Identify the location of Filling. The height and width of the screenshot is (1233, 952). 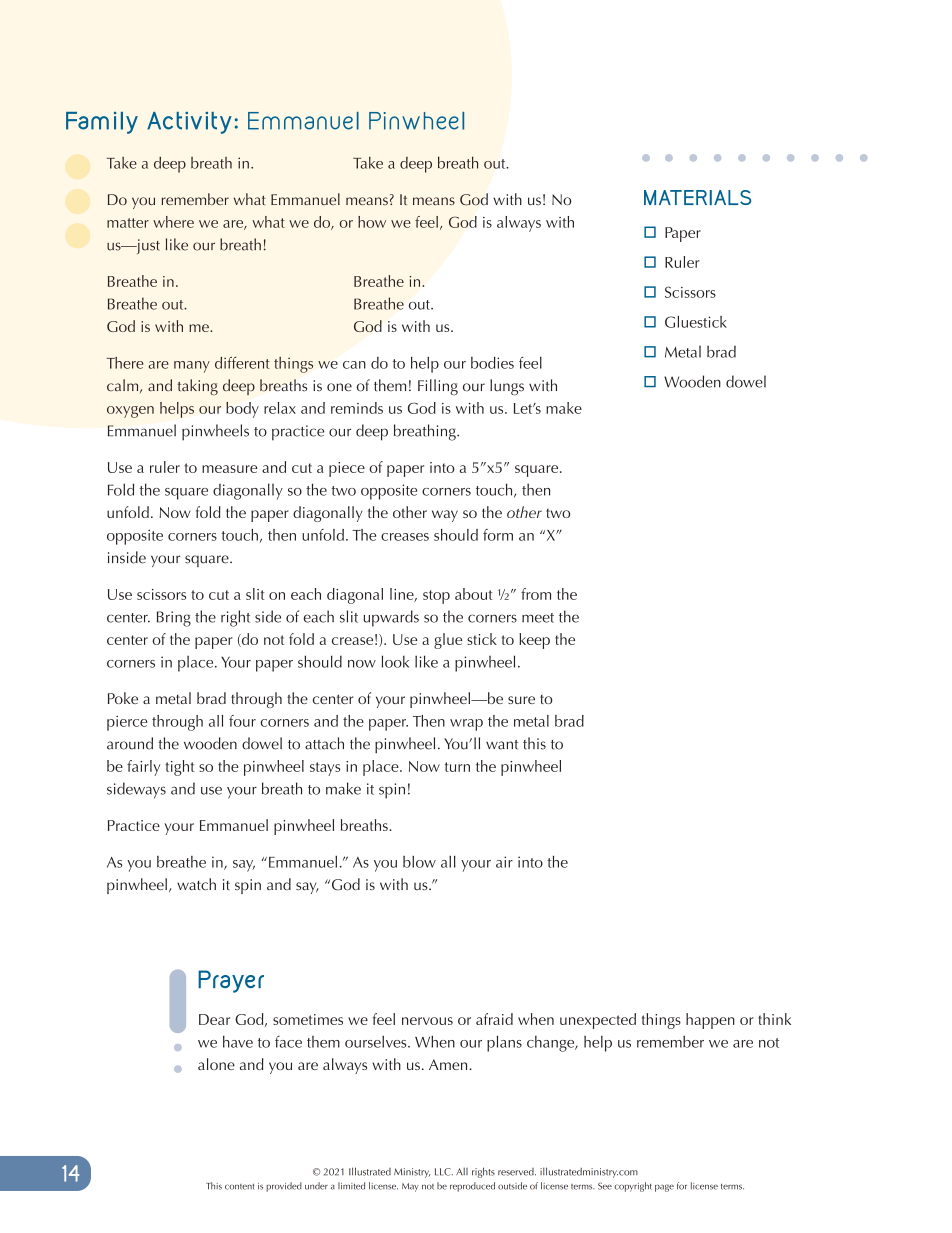
(438, 387).
